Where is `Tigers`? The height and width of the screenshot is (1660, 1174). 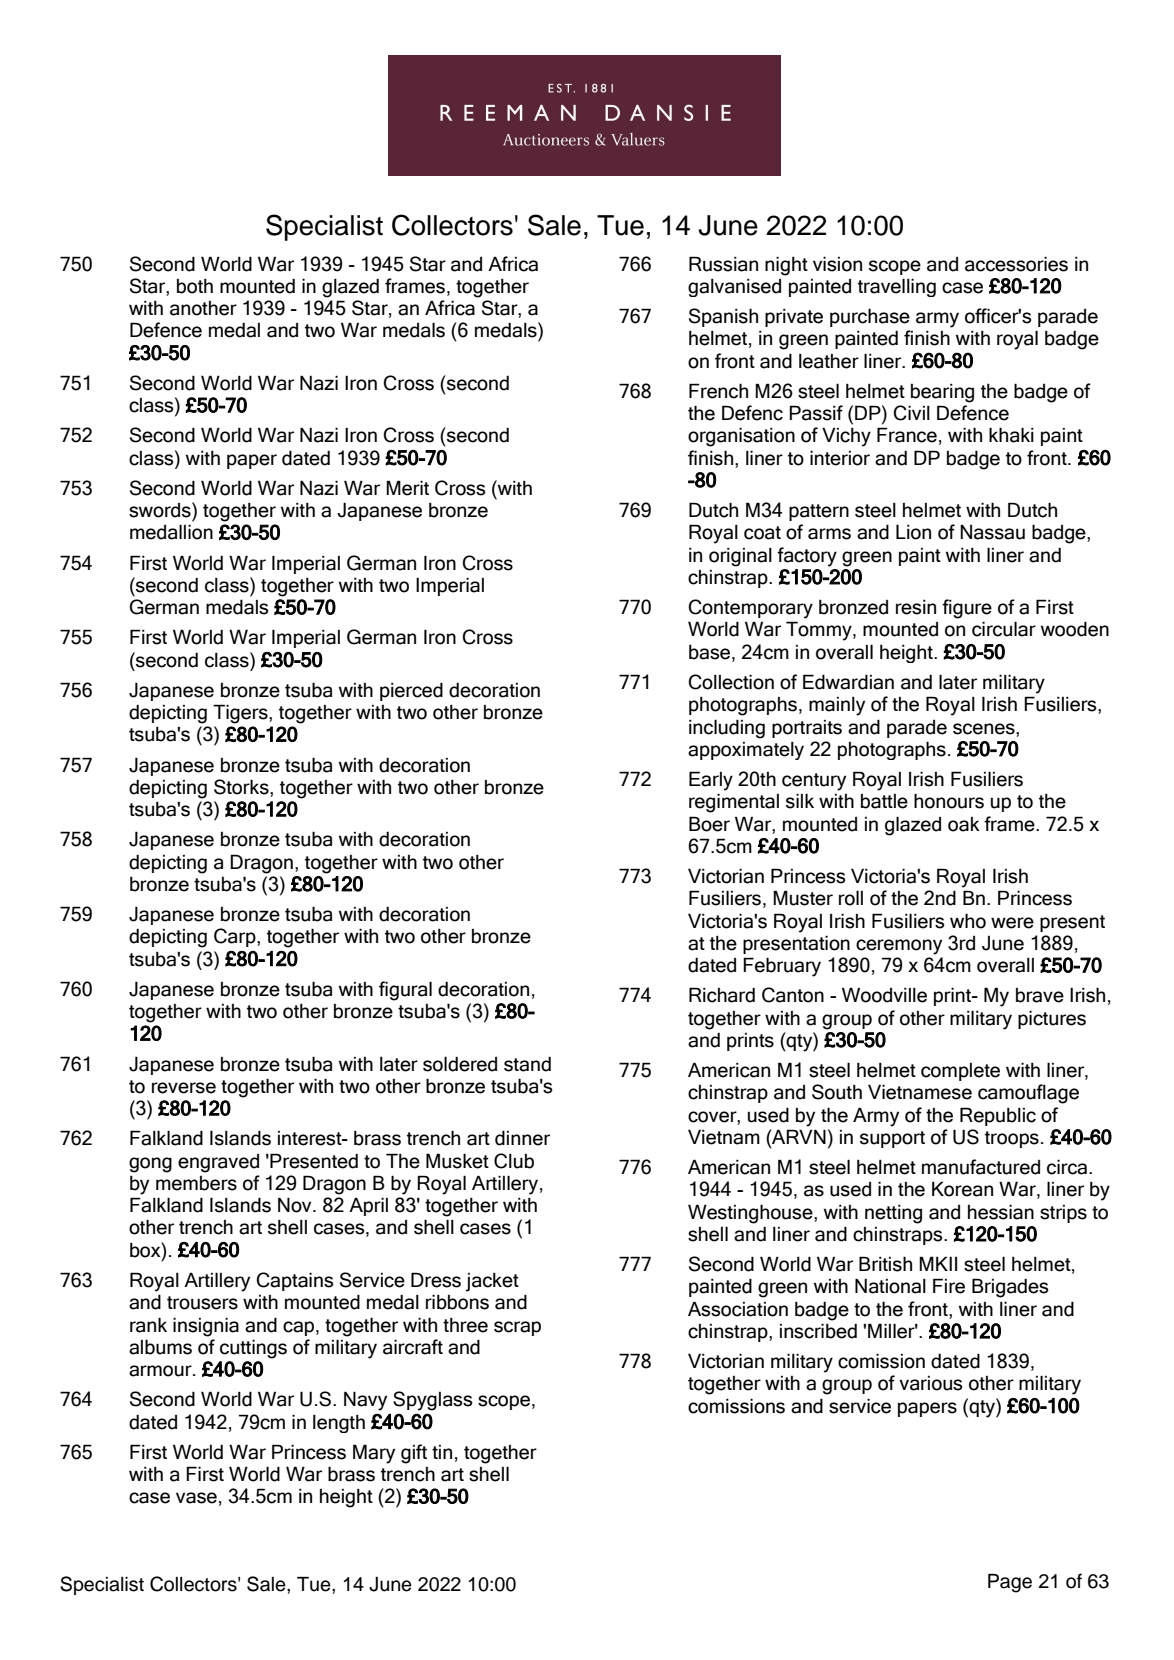
Tigers is located at coordinates (241, 714).
